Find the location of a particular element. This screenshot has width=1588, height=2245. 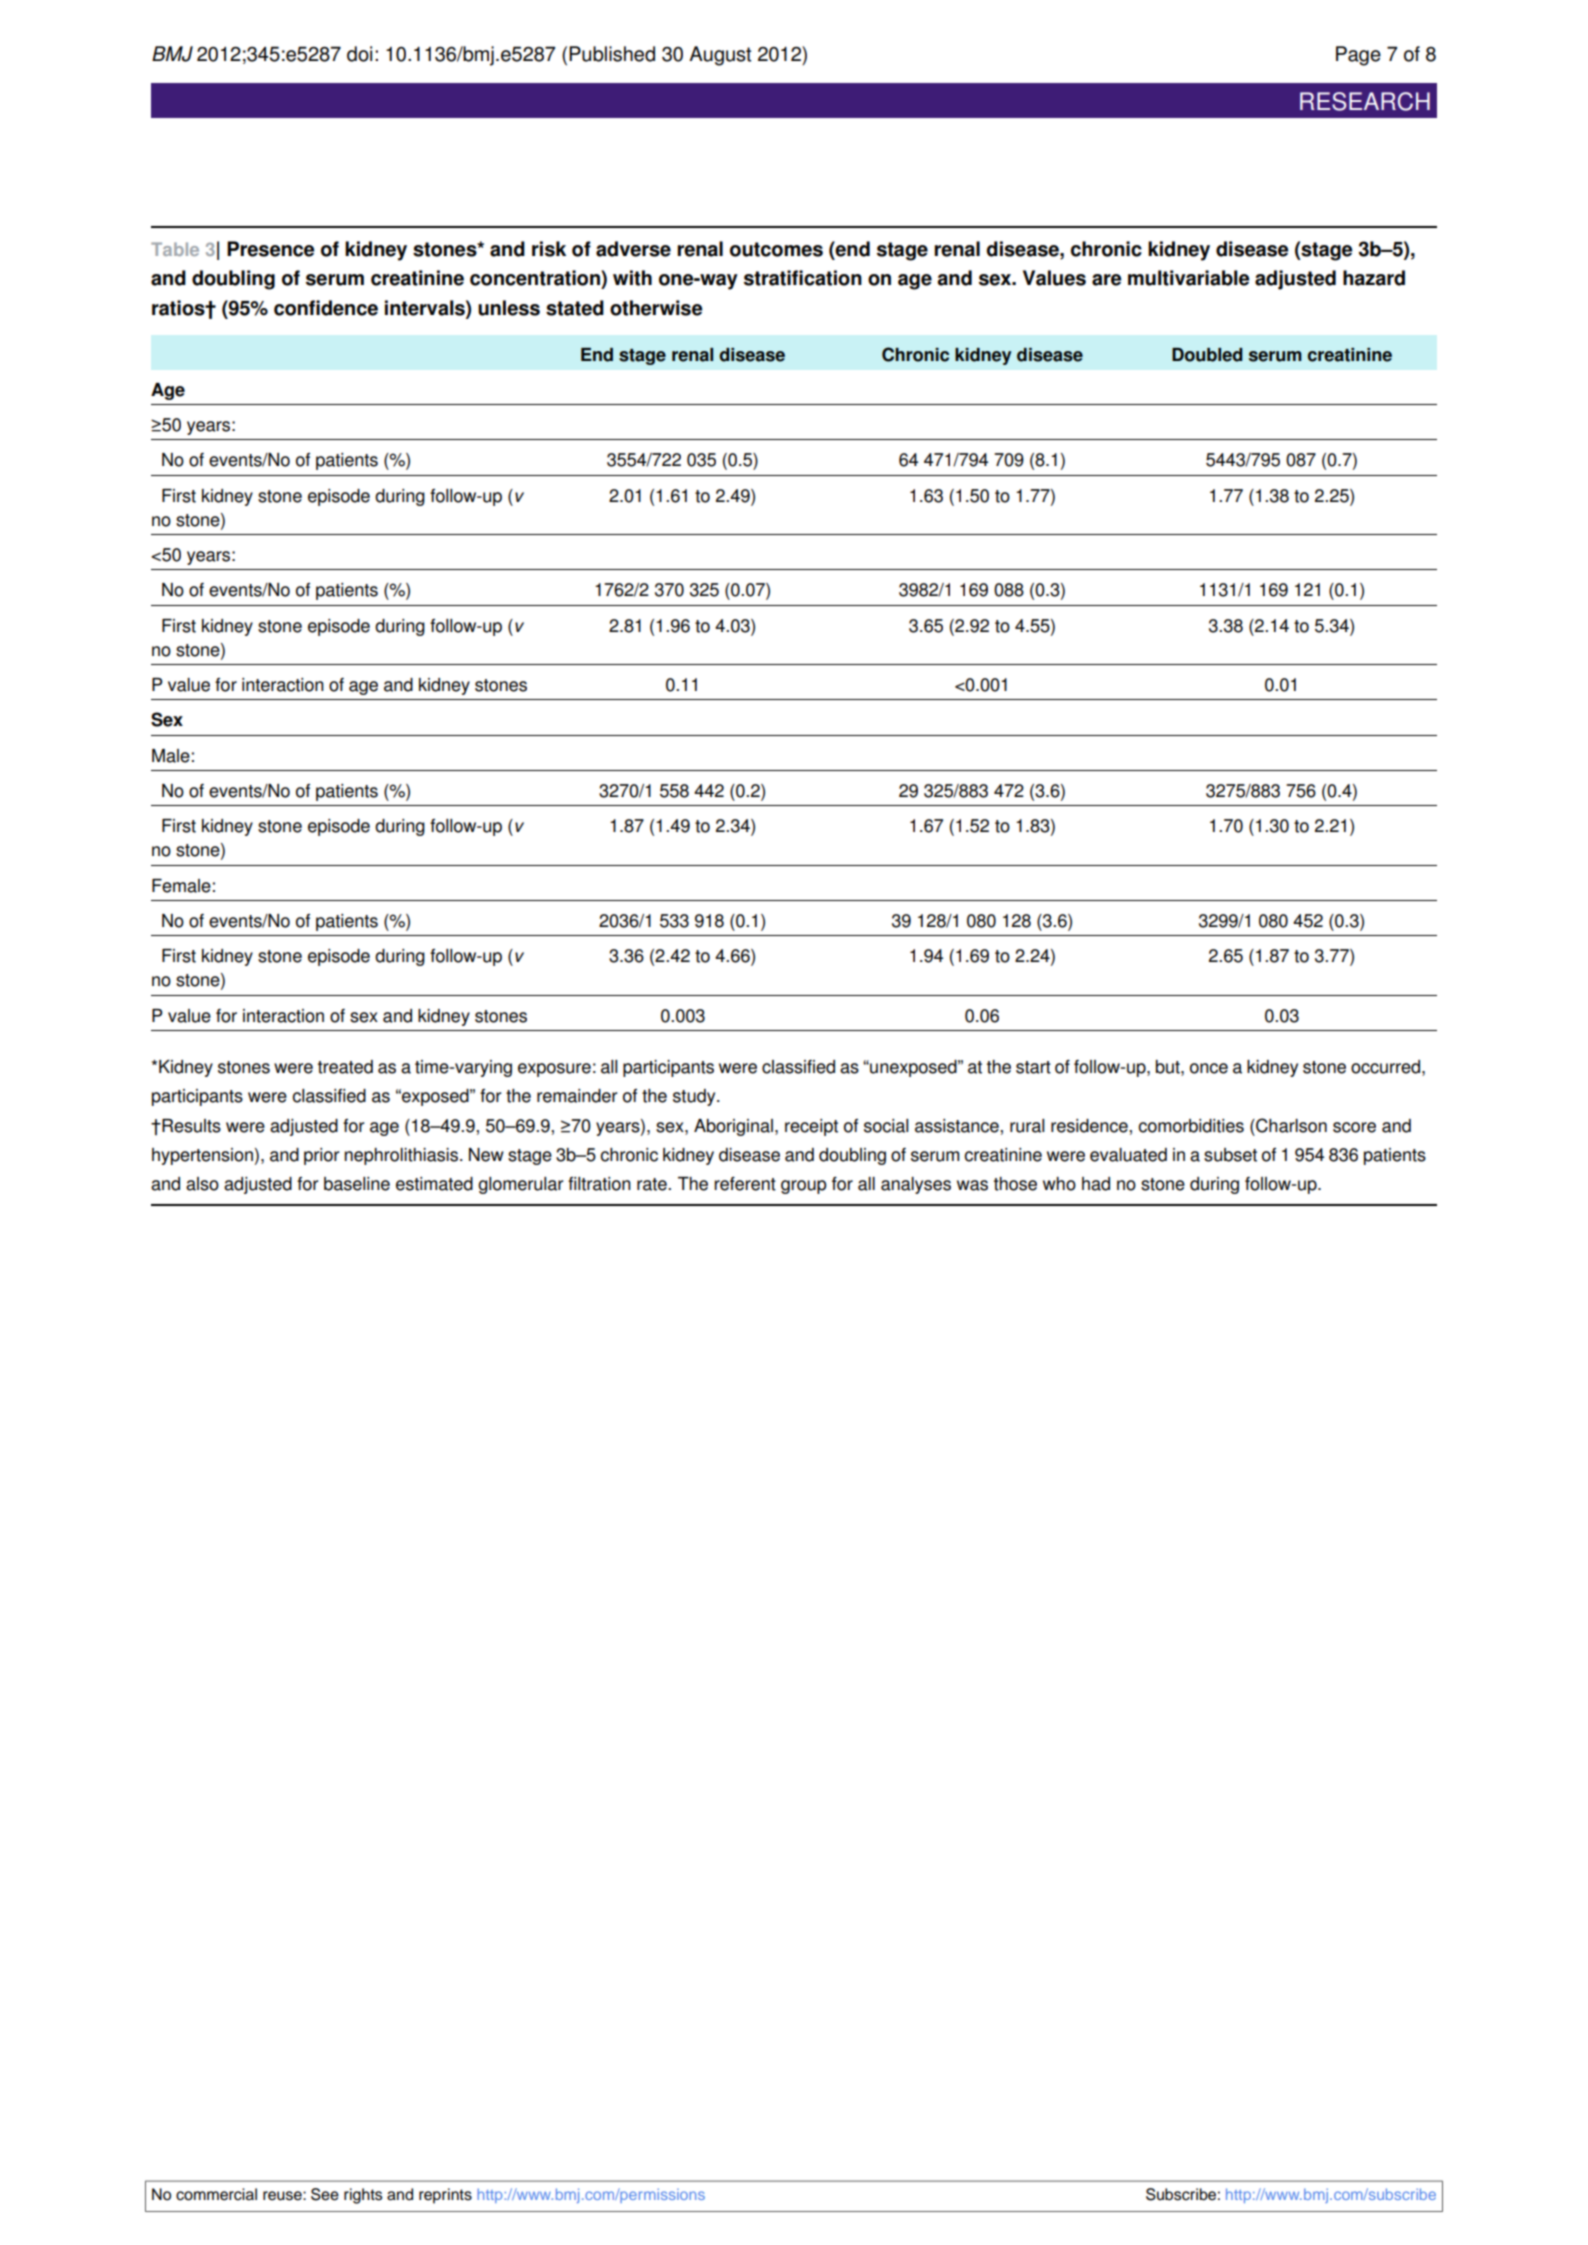

Doubled is located at coordinates (1207, 355).
